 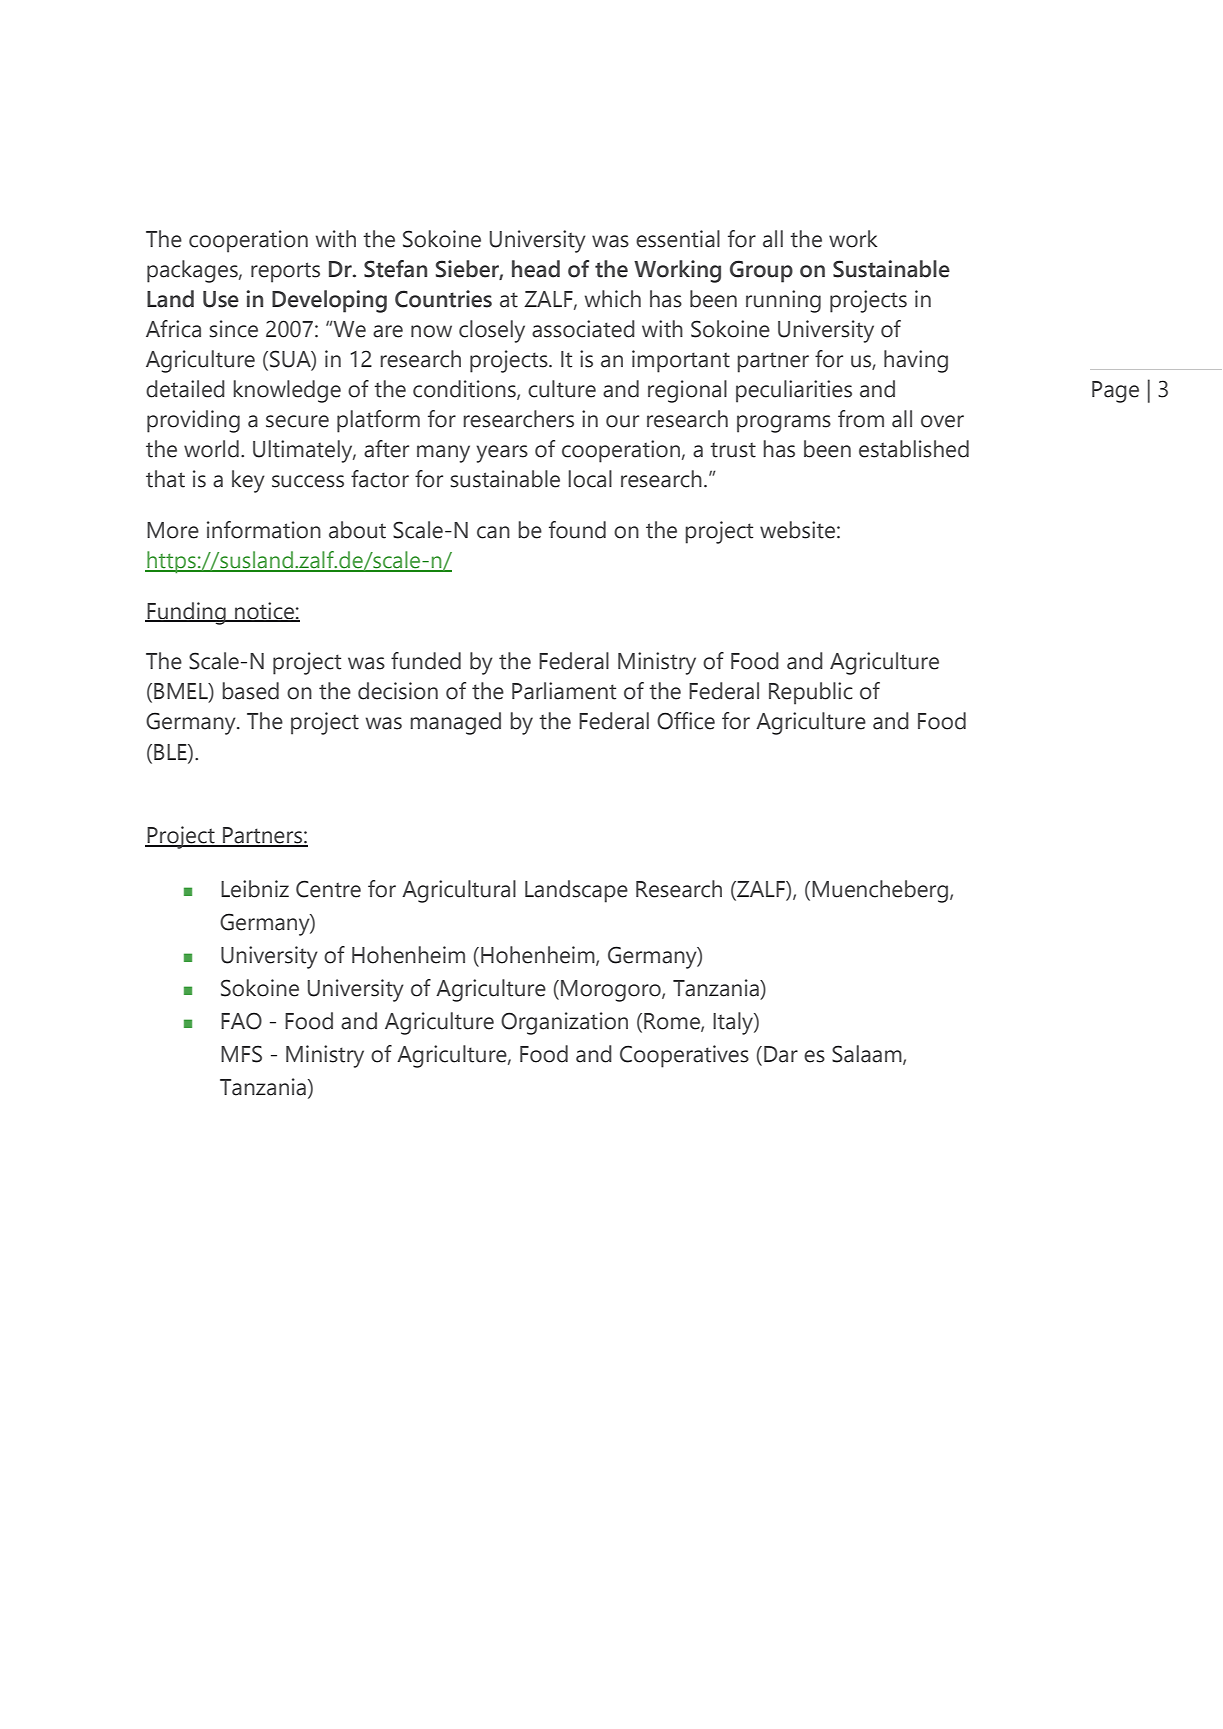 I want to click on based, so click(x=250, y=691).
